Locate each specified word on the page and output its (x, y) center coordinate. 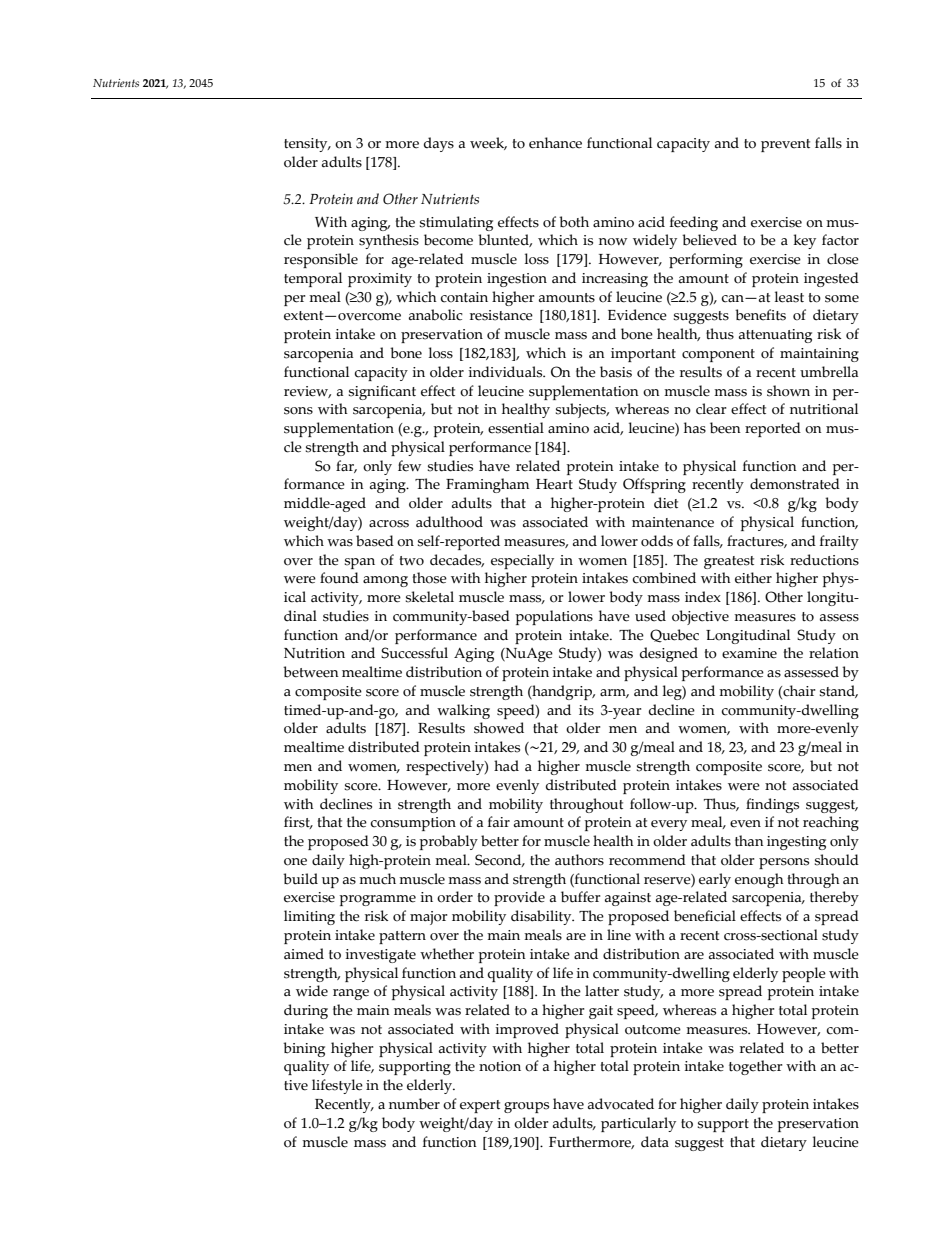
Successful (414, 653)
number (414, 1104)
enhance (555, 143)
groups (526, 1107)
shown (788, 391)
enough (759, 880)
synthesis (389, 241)
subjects (582, 410)
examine (749, 653)
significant (382, 392)
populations (554, 617)
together (756, 1067)
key (804, 241)
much (377, 879)
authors (579, 860)
